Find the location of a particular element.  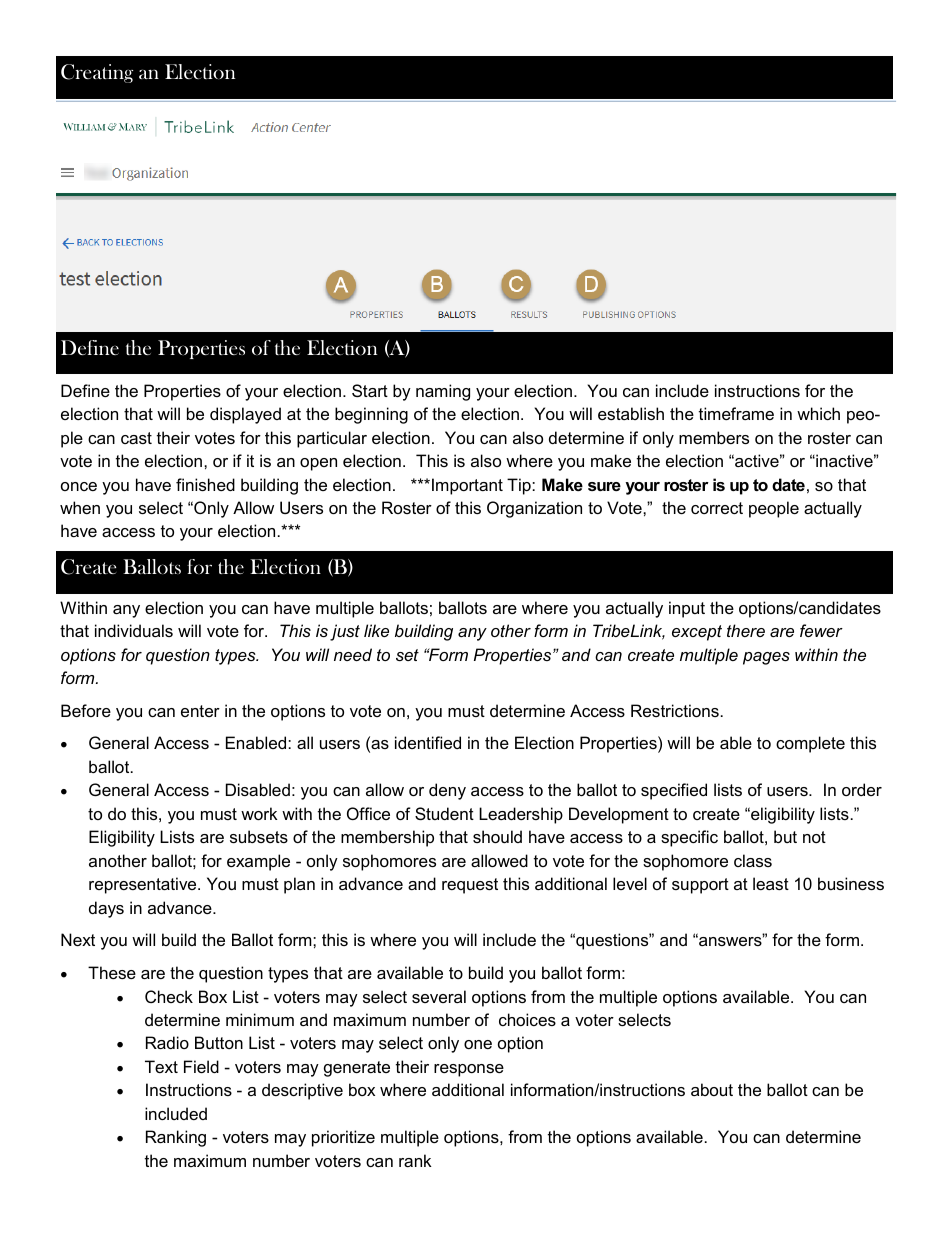

naming is located at coordinates (443, 392).
